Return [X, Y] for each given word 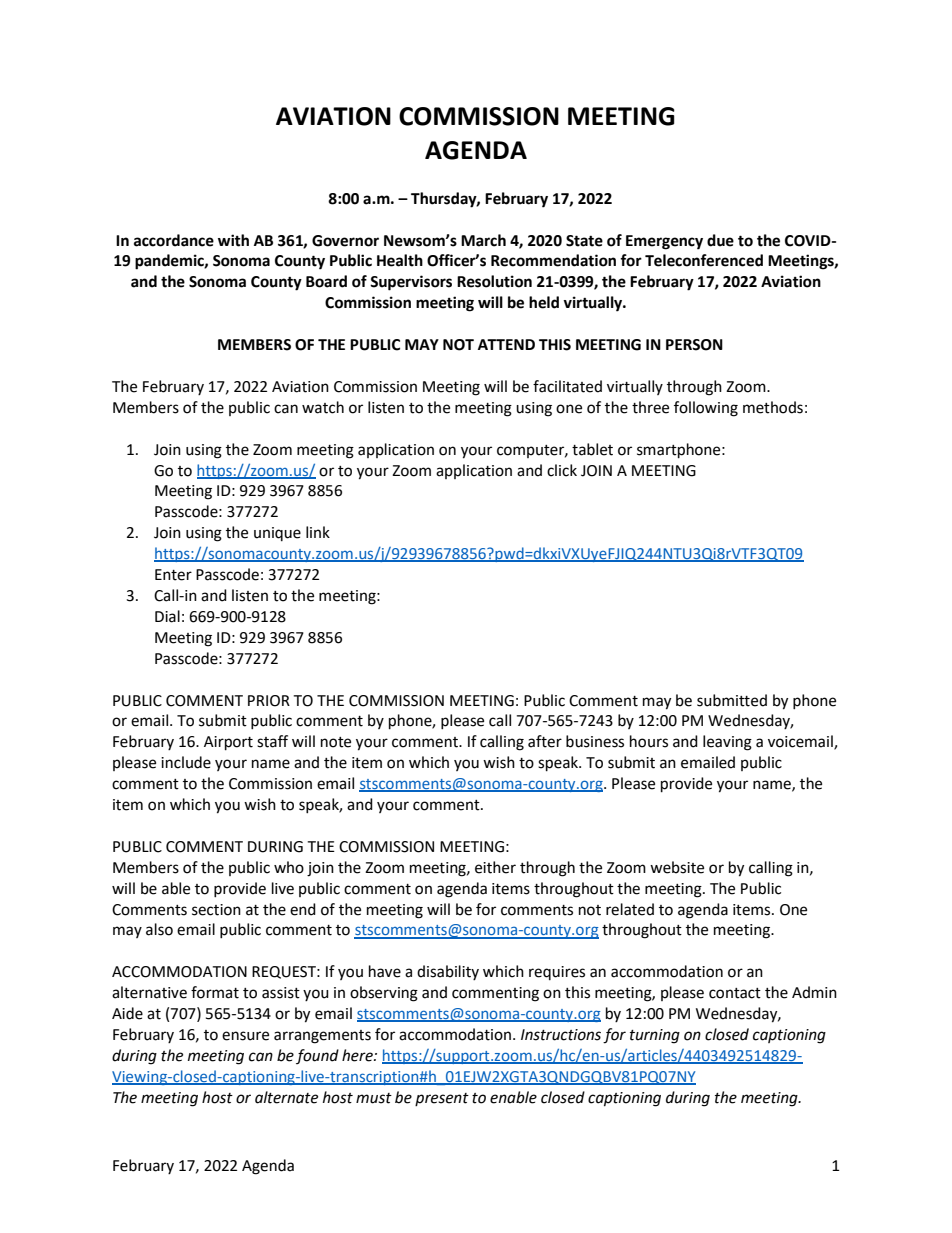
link [318, 532]
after [545, 741]
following [706, 409]
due [720, 240]
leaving [727, 743]
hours [649, 741]
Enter [173, 575]
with [233, 240]
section [216, 910]
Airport [228, 743]
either [495, 867]
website [677, 867]
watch [323, 407]
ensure [245, 1036]
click [562, 470]
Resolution [494, 281]
